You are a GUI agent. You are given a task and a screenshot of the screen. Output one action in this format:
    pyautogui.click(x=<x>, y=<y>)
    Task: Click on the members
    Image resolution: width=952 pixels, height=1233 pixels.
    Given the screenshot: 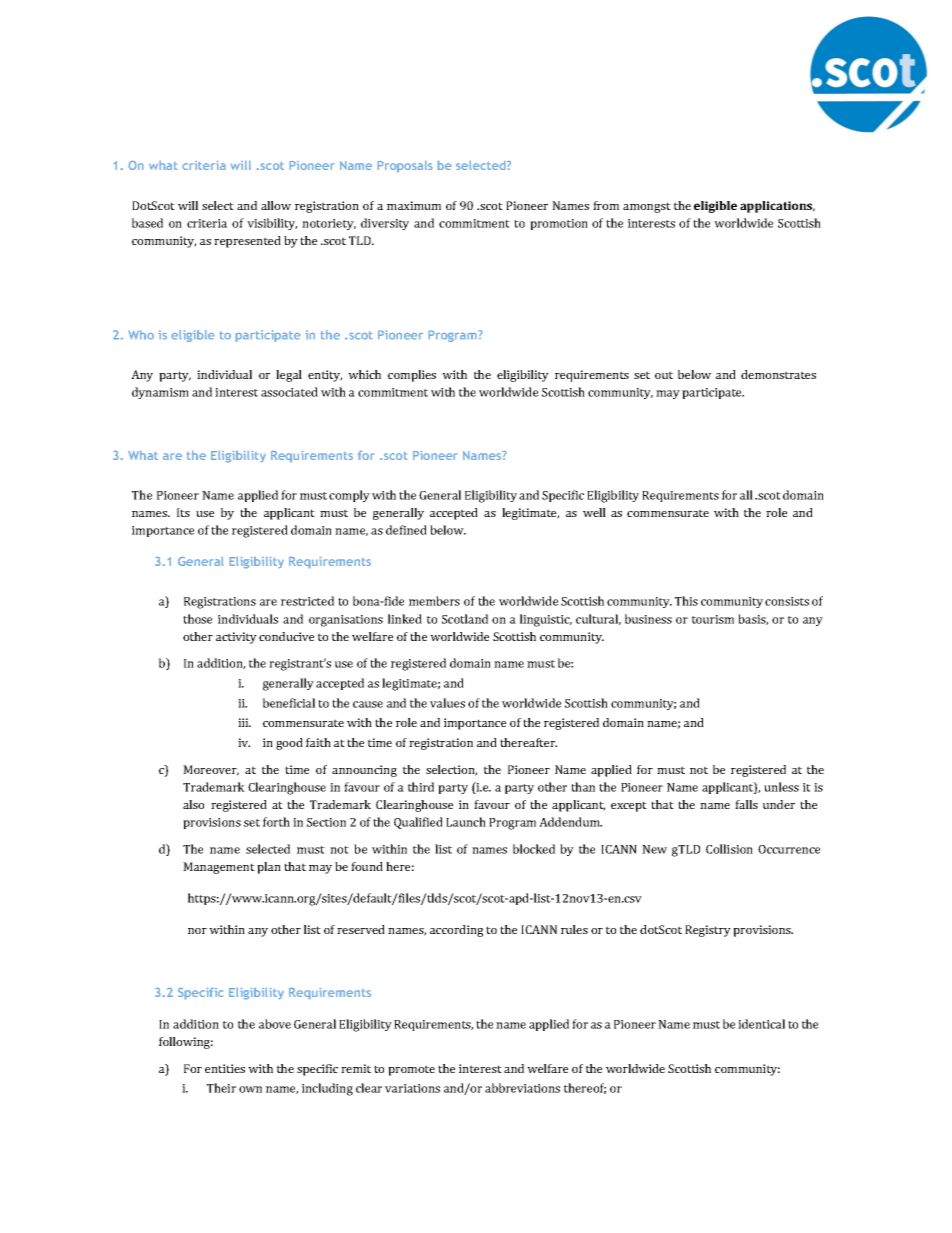 What is the action you would take?
    pyautogui.click(x=434, y=601)
